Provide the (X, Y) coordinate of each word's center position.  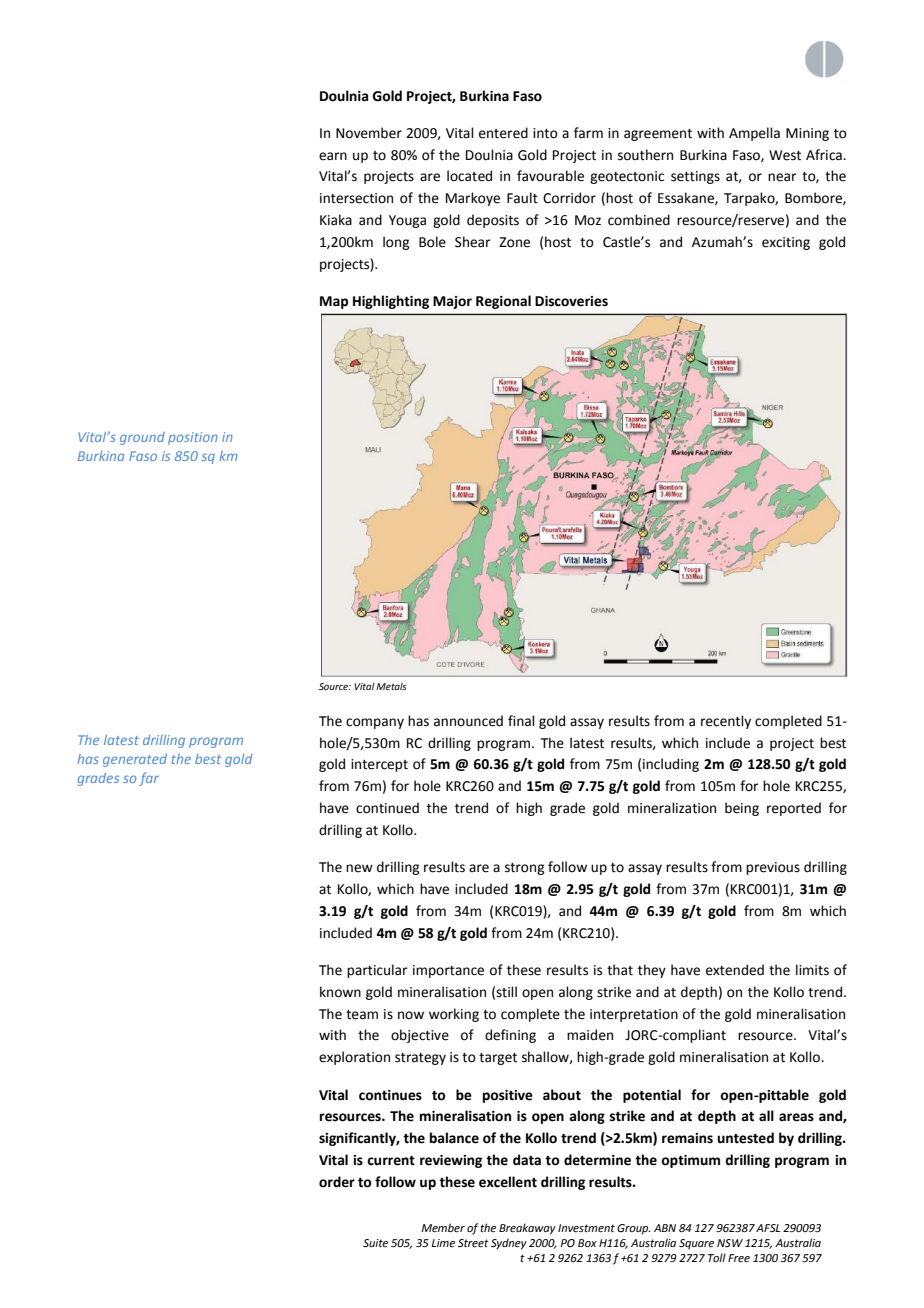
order (337, 1182)
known (340, 992)
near (782, 177)
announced (468, 721)
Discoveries (571, 301)
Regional (503, 302)
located (469, 176)
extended (735, 970)
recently (726, 722)
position (193, 438)
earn (333, 156)
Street (473, 1243)
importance (448, 971)
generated (135, 760)
